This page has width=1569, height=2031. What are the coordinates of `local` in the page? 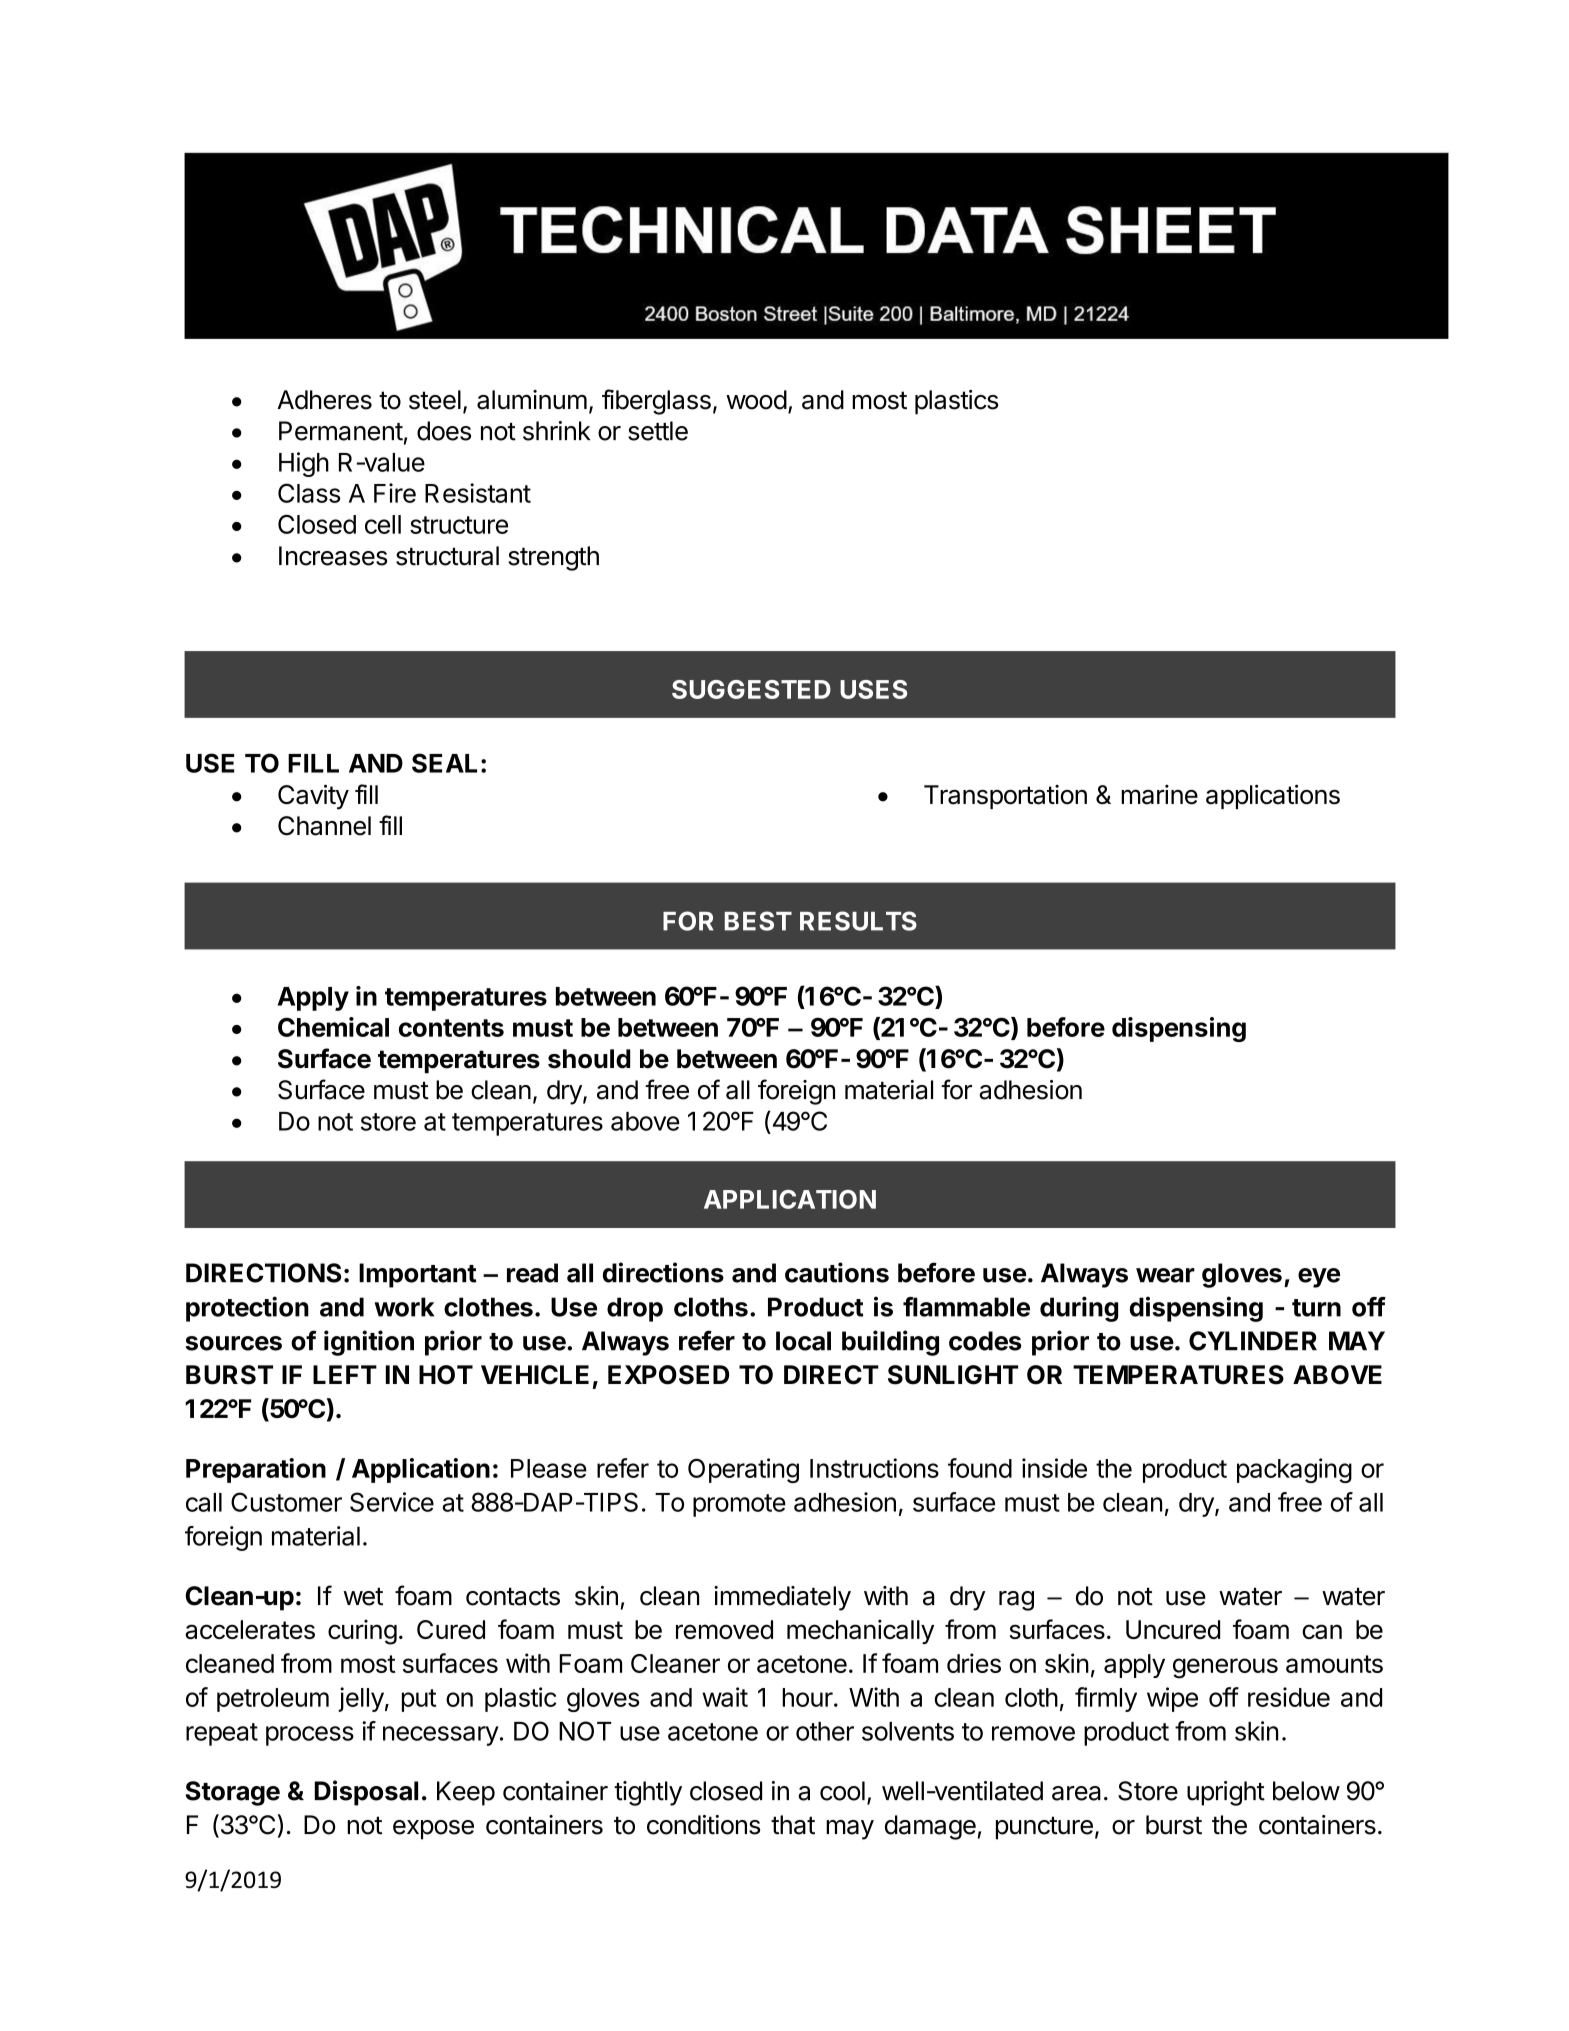 It's located at (803, 1341).
